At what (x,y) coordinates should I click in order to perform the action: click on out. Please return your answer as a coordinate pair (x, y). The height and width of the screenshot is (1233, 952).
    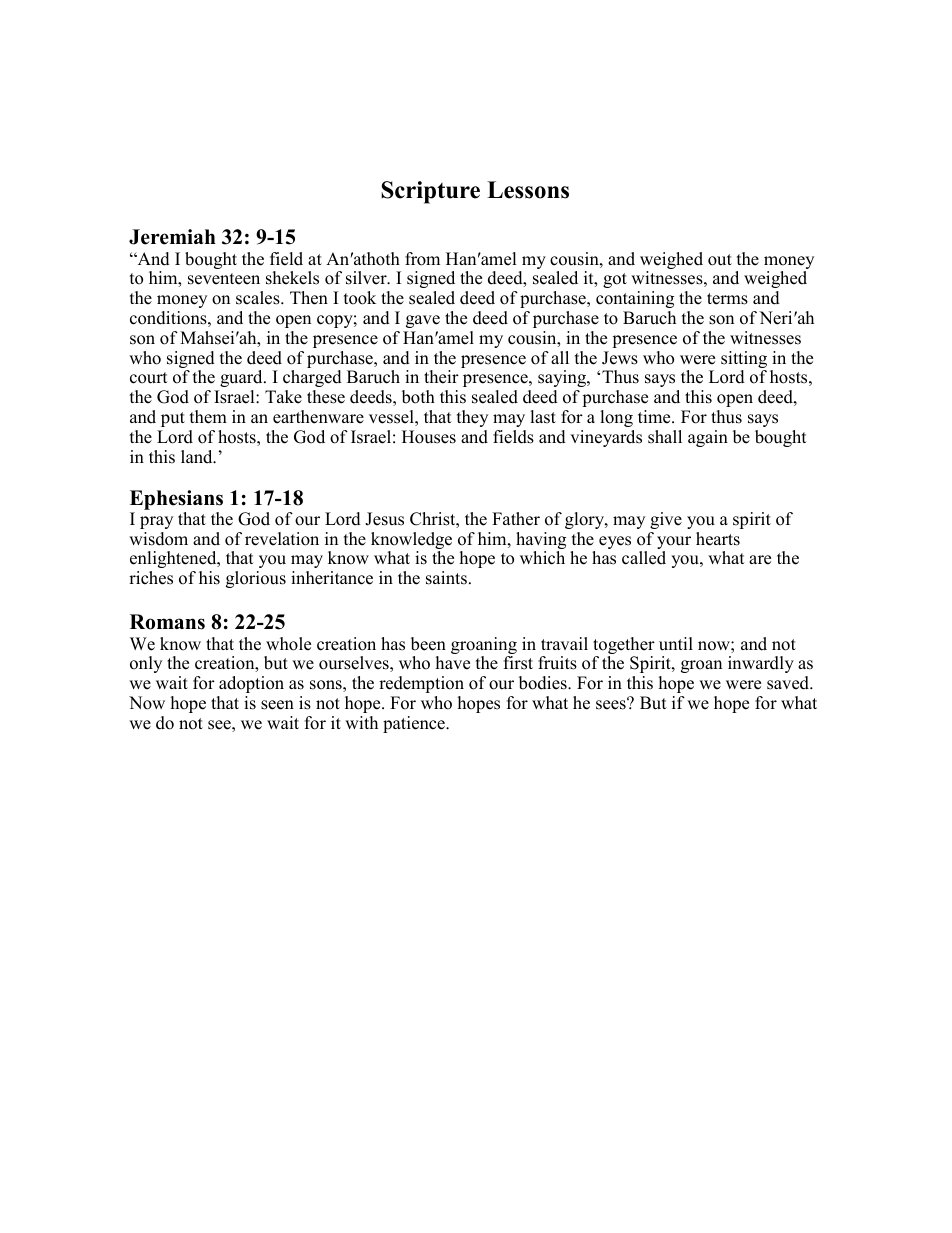
    Looking at the image, I should click on (720, 260).
